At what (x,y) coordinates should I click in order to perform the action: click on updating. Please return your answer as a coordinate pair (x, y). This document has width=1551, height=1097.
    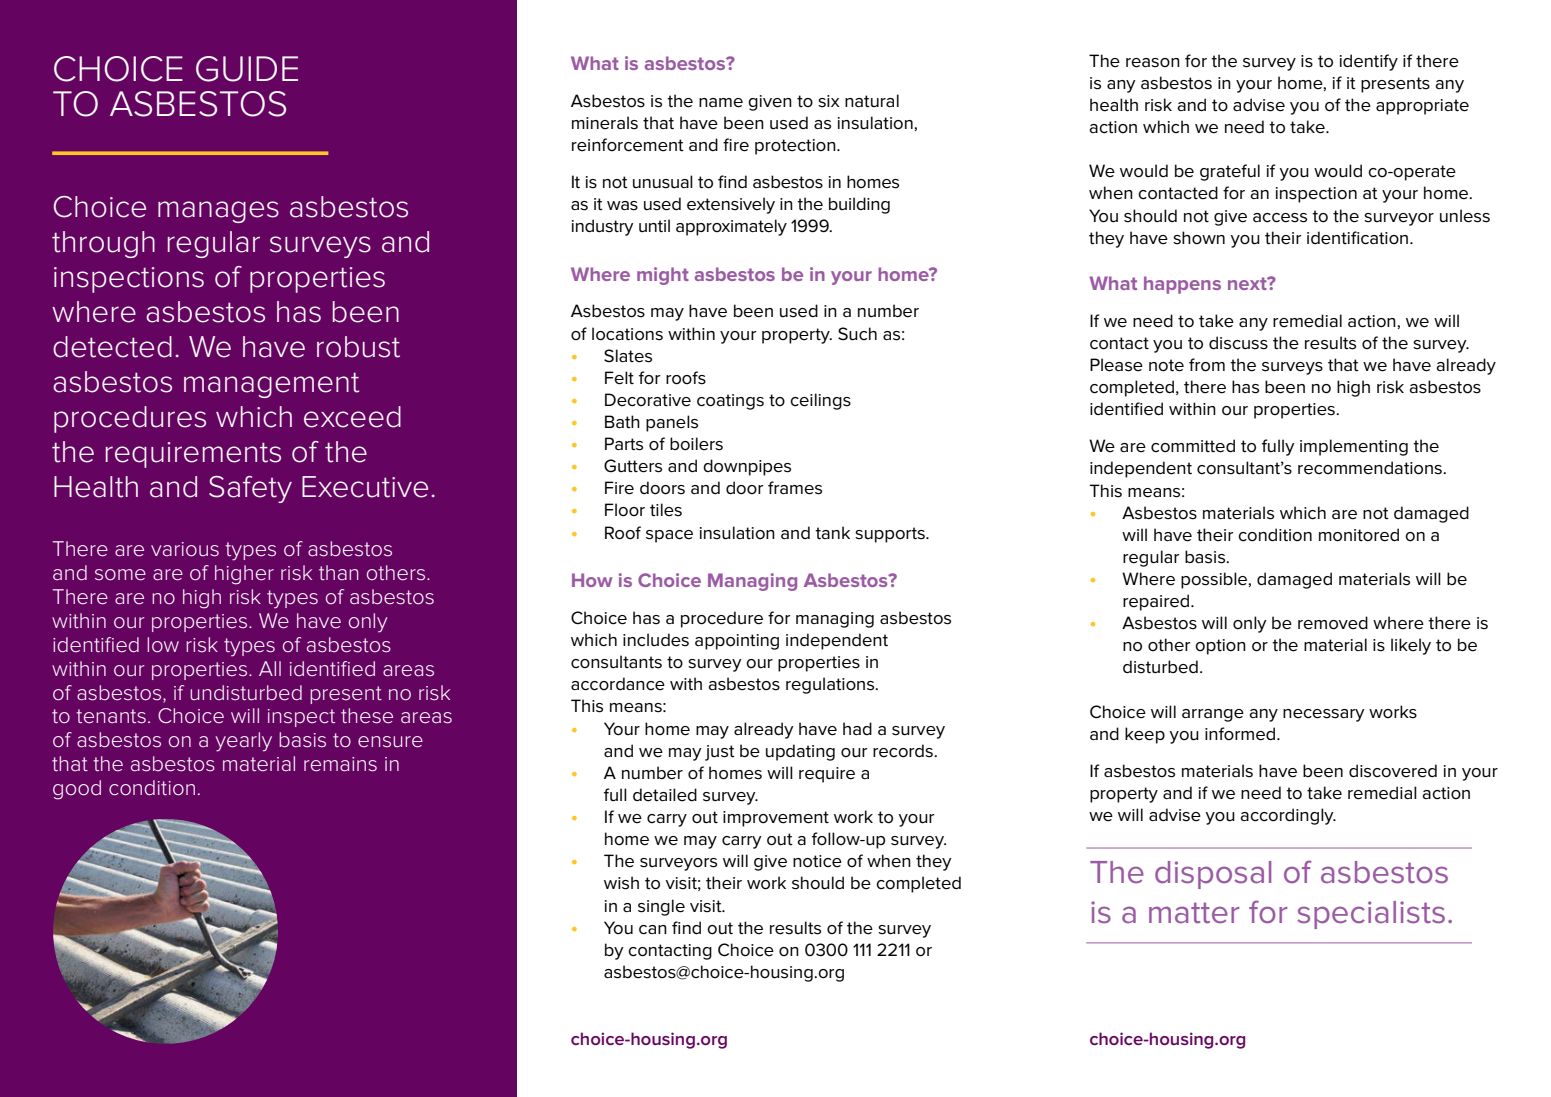
    Looking at the image, I should click on (800, 752).
